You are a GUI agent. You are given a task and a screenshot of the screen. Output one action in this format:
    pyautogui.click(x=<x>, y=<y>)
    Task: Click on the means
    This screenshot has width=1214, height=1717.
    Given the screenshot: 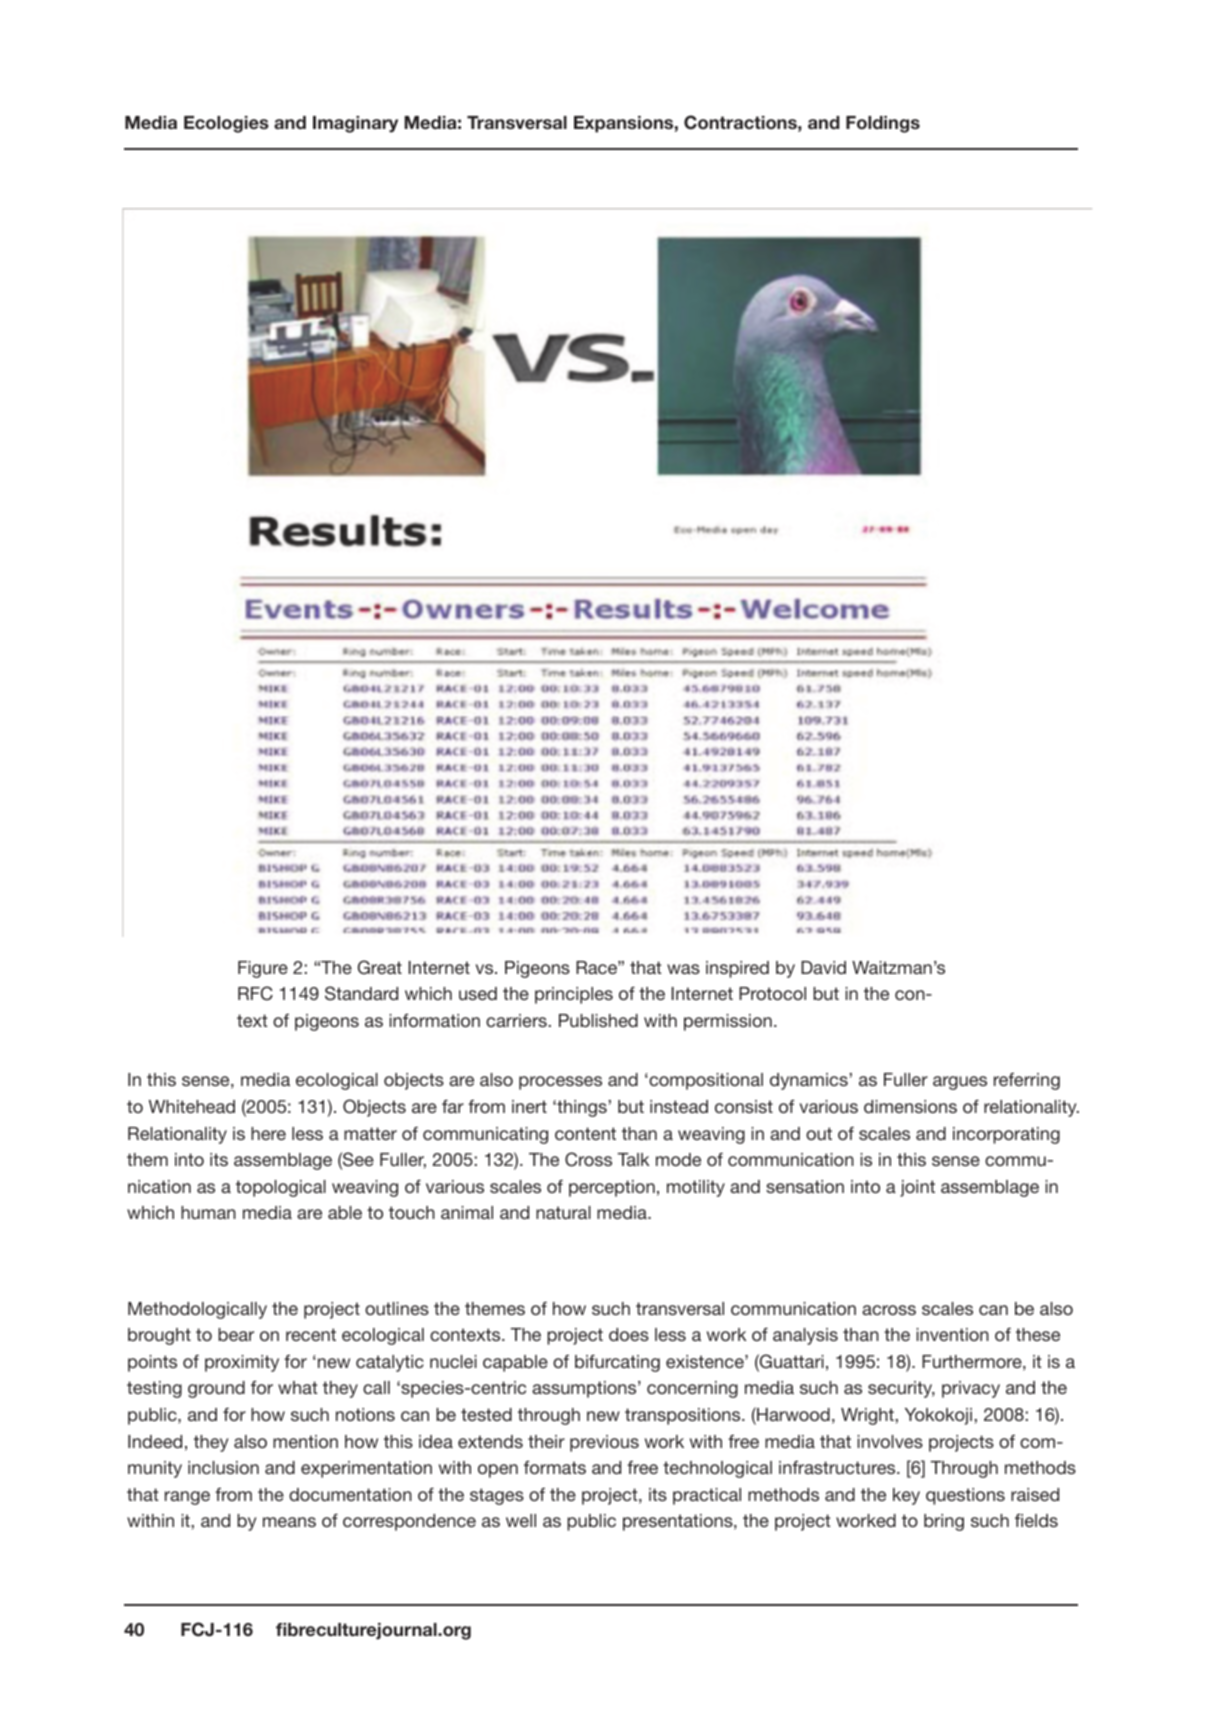 What is the action you would take?
    pyautogui.click(x=289, y=1522)
